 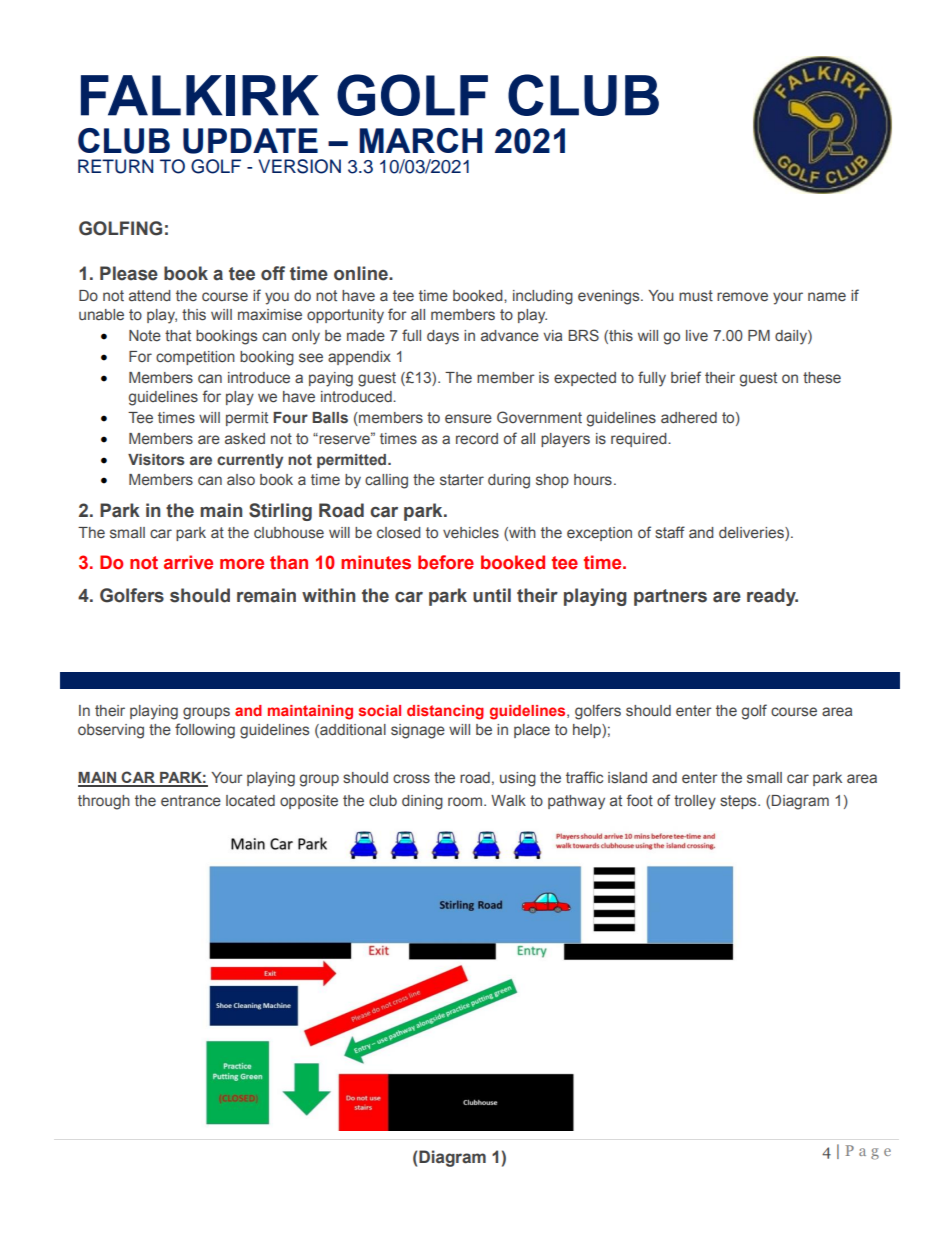 What do you see at coordinates (640, 440) in the image?
I see `required` at bounding box center [640, 440].
